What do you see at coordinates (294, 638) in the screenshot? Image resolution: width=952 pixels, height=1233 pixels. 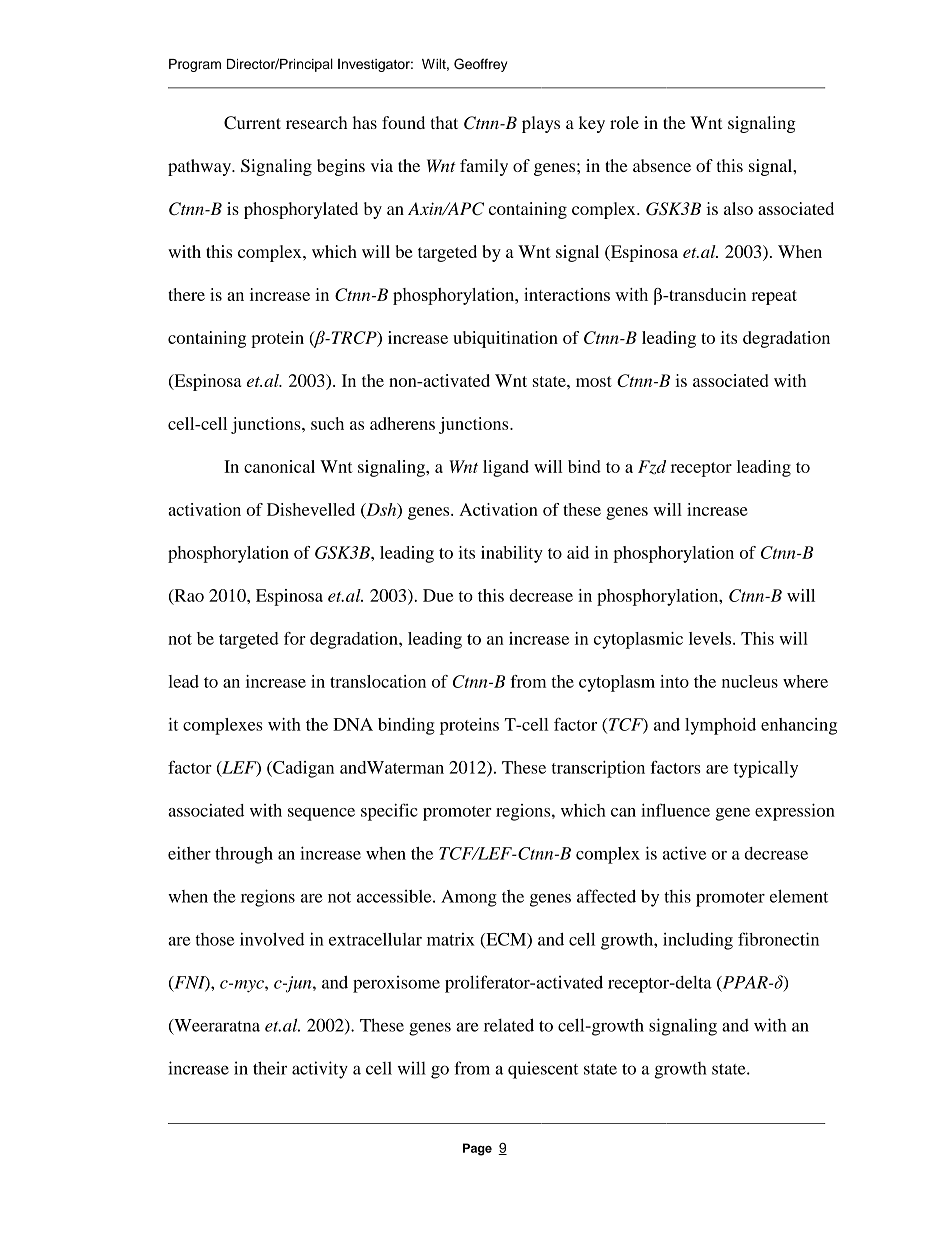 I see `for` at bounding box center [294, 638].
